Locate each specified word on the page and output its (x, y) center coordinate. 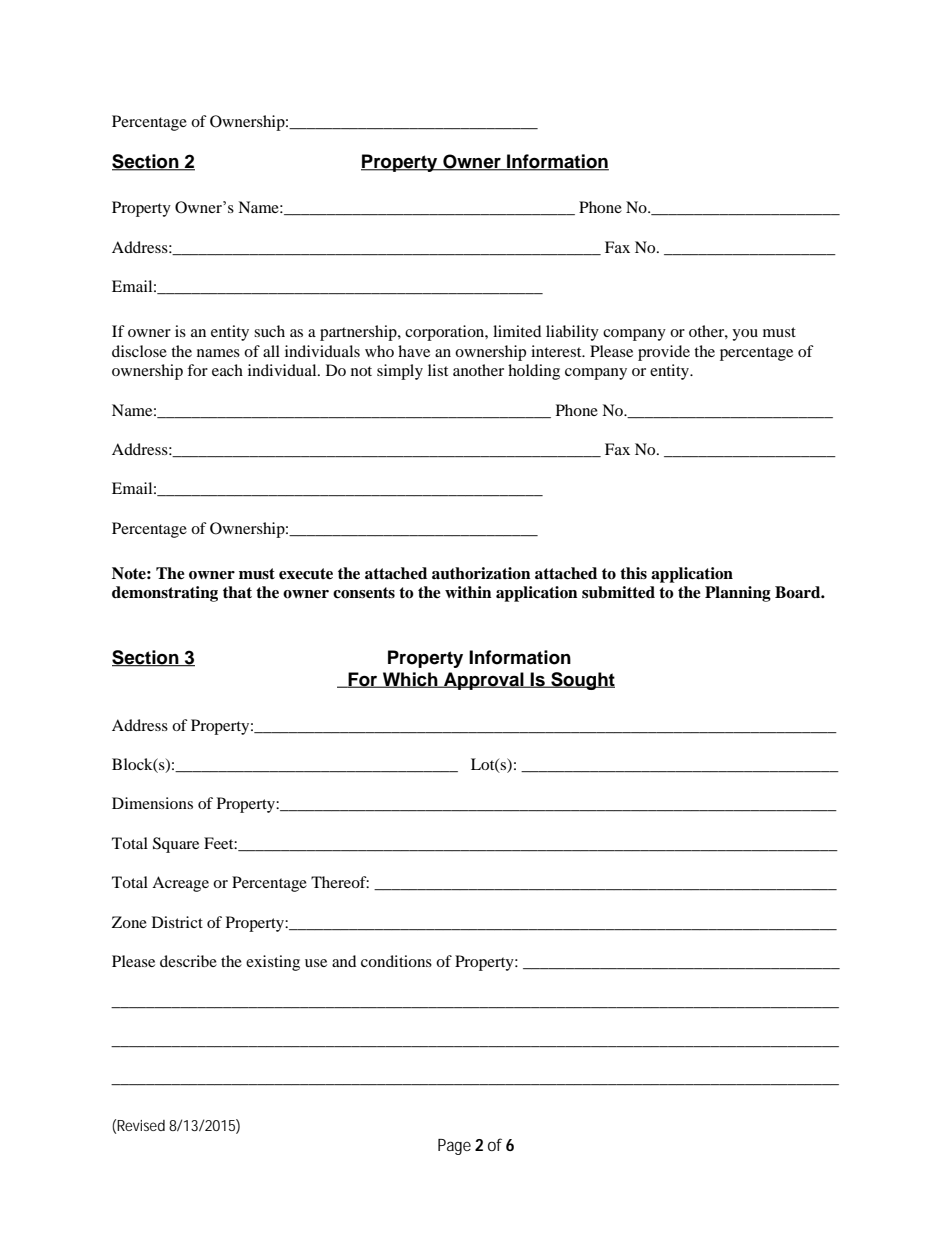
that (237, 592)
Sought (582, 681)
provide (664, 353)
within (468, 592)
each (227, 370)
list (438, 370)
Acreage (180, 884)
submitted (618, 592)
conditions (396, 961)
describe (188, 961)
